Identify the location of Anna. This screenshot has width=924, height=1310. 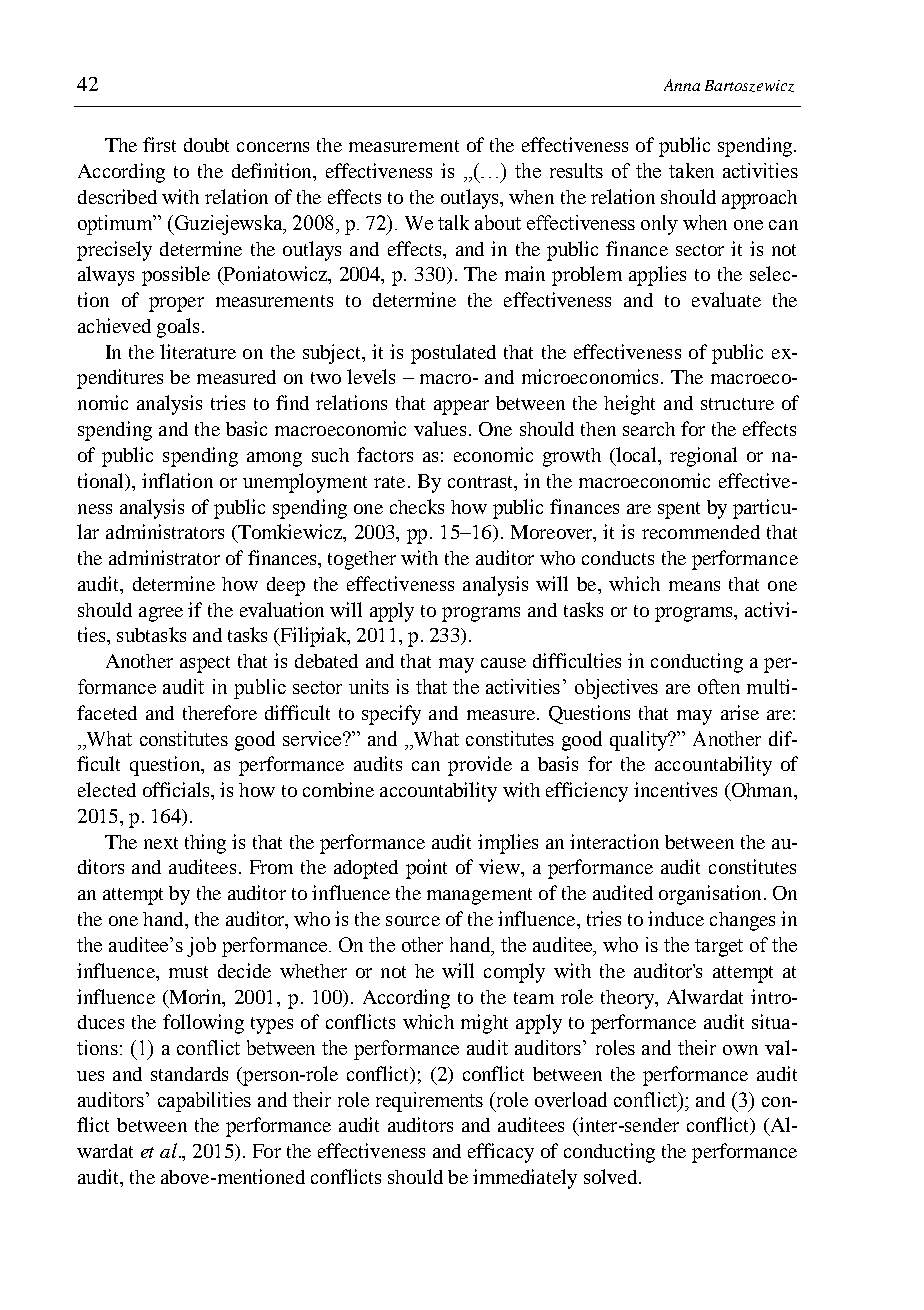
(682, 85).
